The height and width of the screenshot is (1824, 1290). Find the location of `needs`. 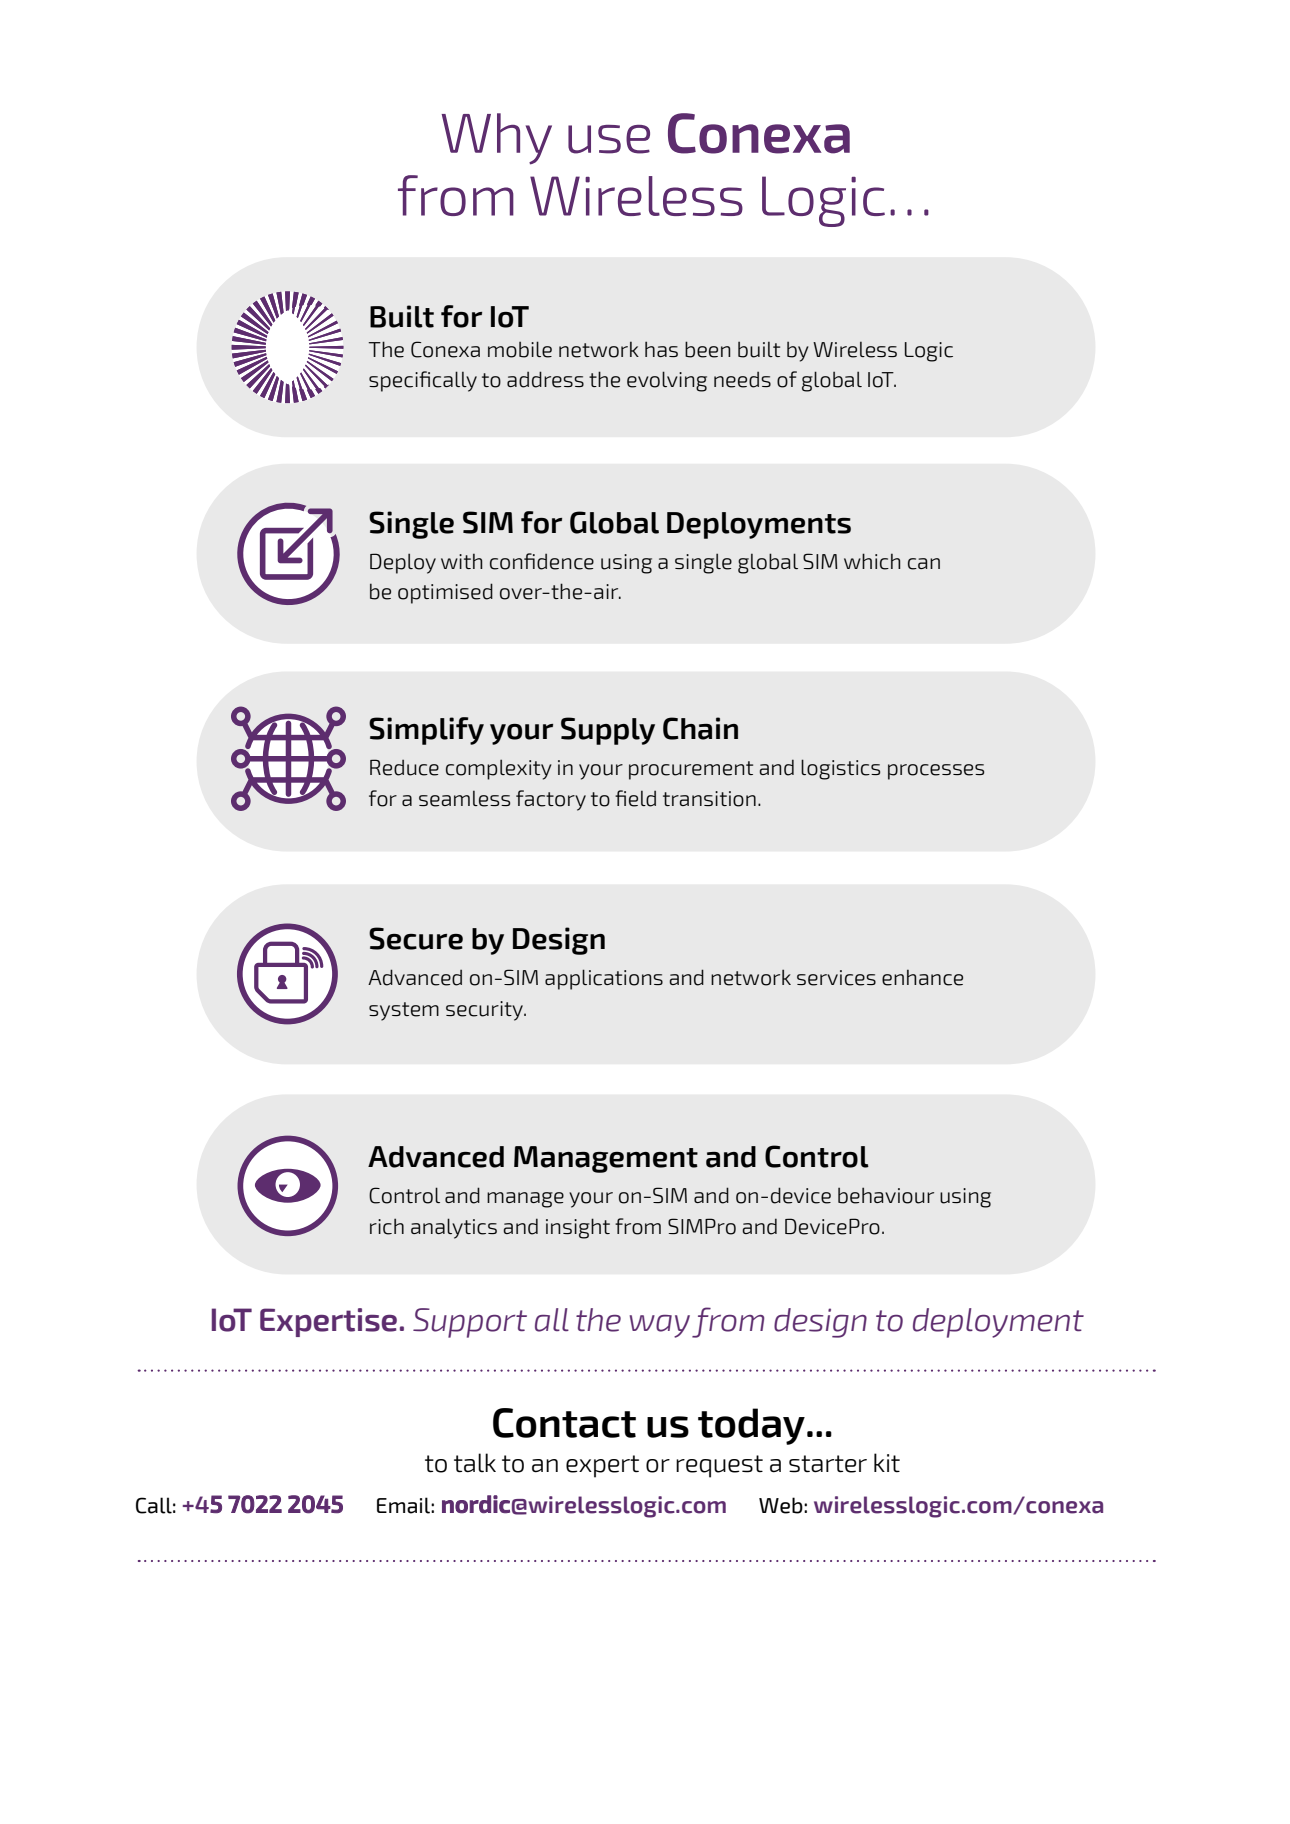

needs is located at coordinates (742, 380).
